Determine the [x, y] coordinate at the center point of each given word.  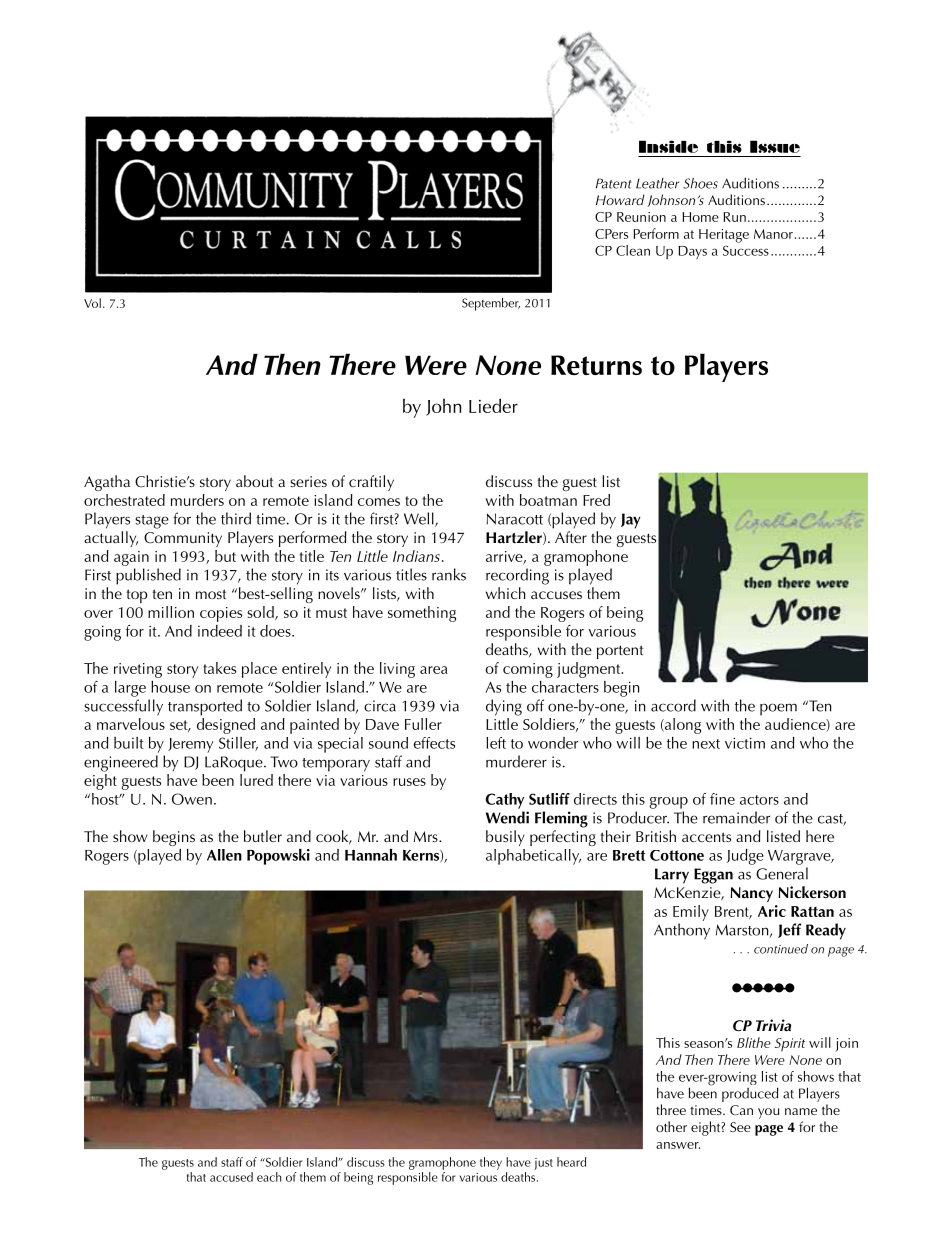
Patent [614, 183]
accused [231, 1177]
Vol [92, 303]
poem [778, 709]
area [434, 670]
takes [219, 668]
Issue [775, 146]
